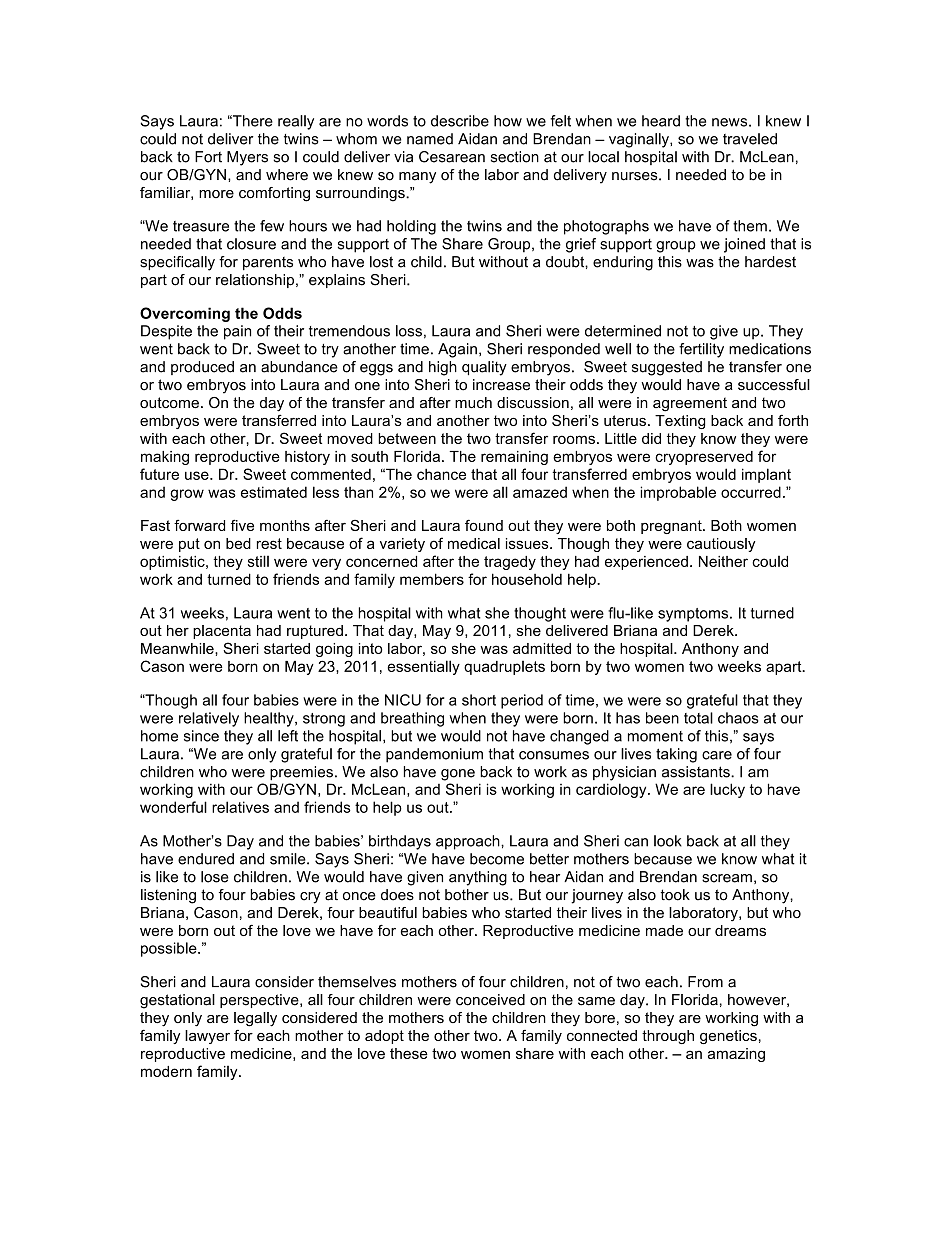 The height and width of the page is (1233, 952). What do you see at coordinates (222, 632) in the page?
I see `placenta` at bounding box center [222, 632].
